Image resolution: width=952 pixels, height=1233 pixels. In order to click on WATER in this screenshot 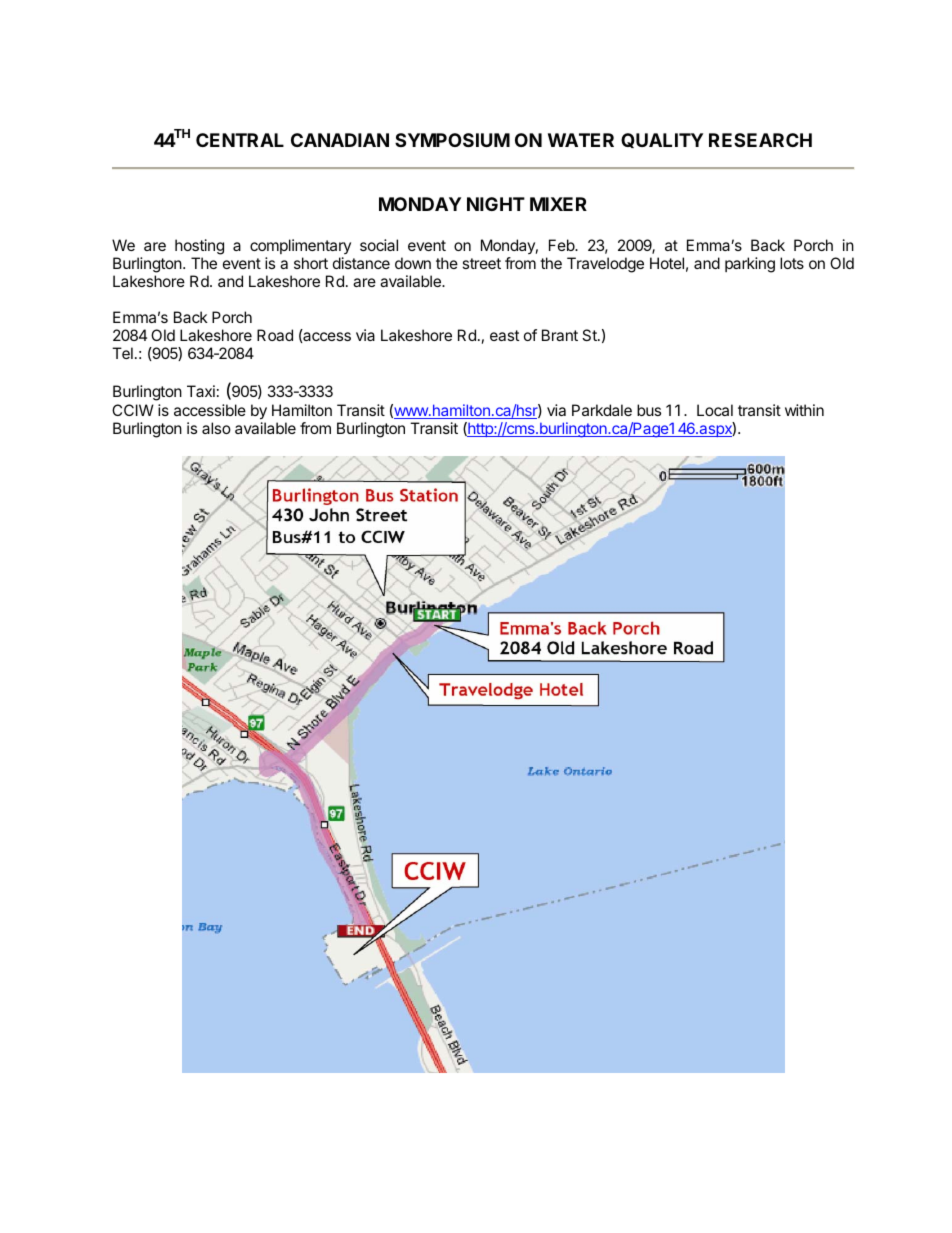, I will do `click(581, 140)`.
